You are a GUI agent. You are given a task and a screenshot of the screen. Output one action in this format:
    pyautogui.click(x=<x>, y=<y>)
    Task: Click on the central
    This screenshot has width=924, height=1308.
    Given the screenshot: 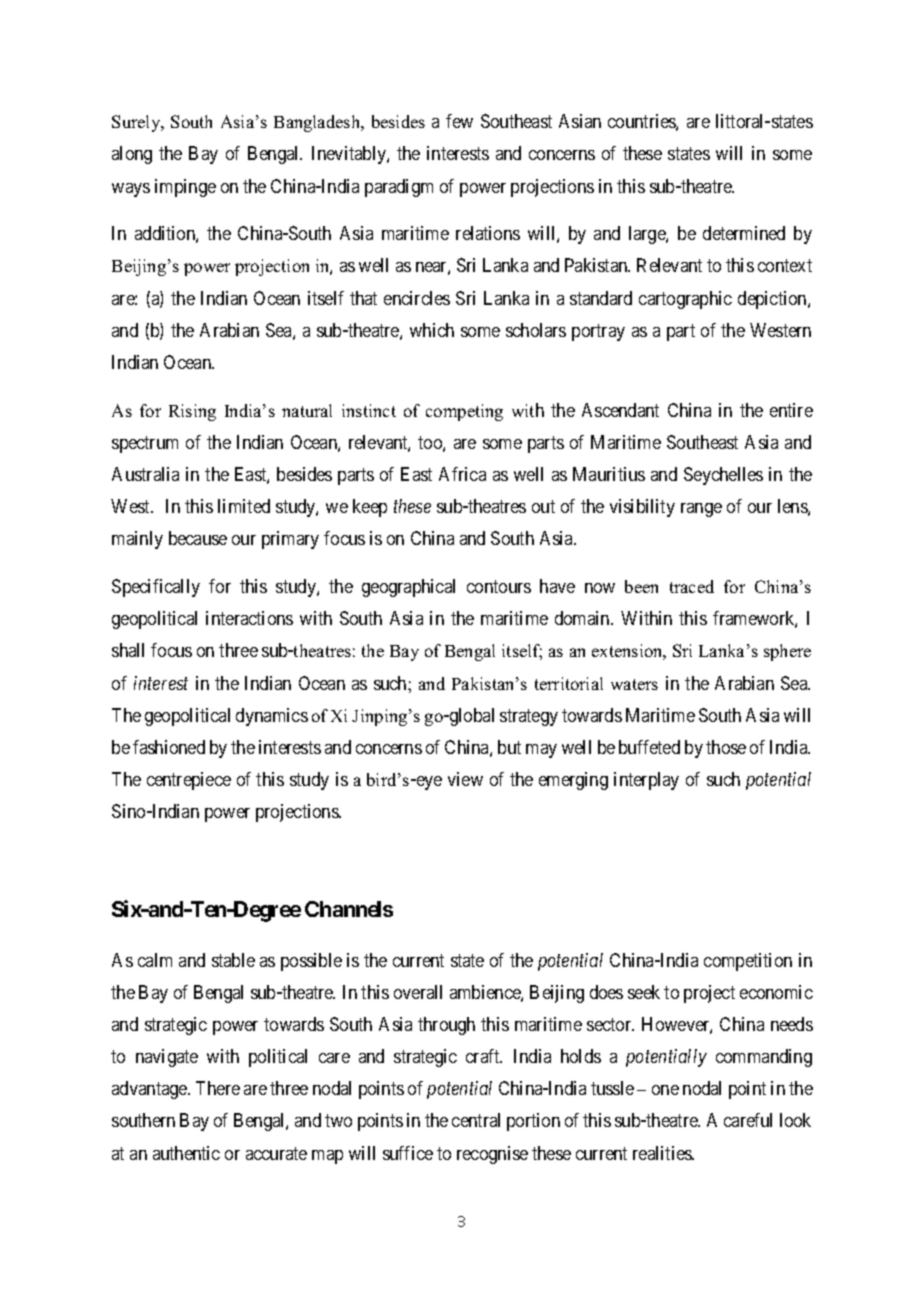 What is the action you would take?
    pyautogui.click(x=476, y=1120)
